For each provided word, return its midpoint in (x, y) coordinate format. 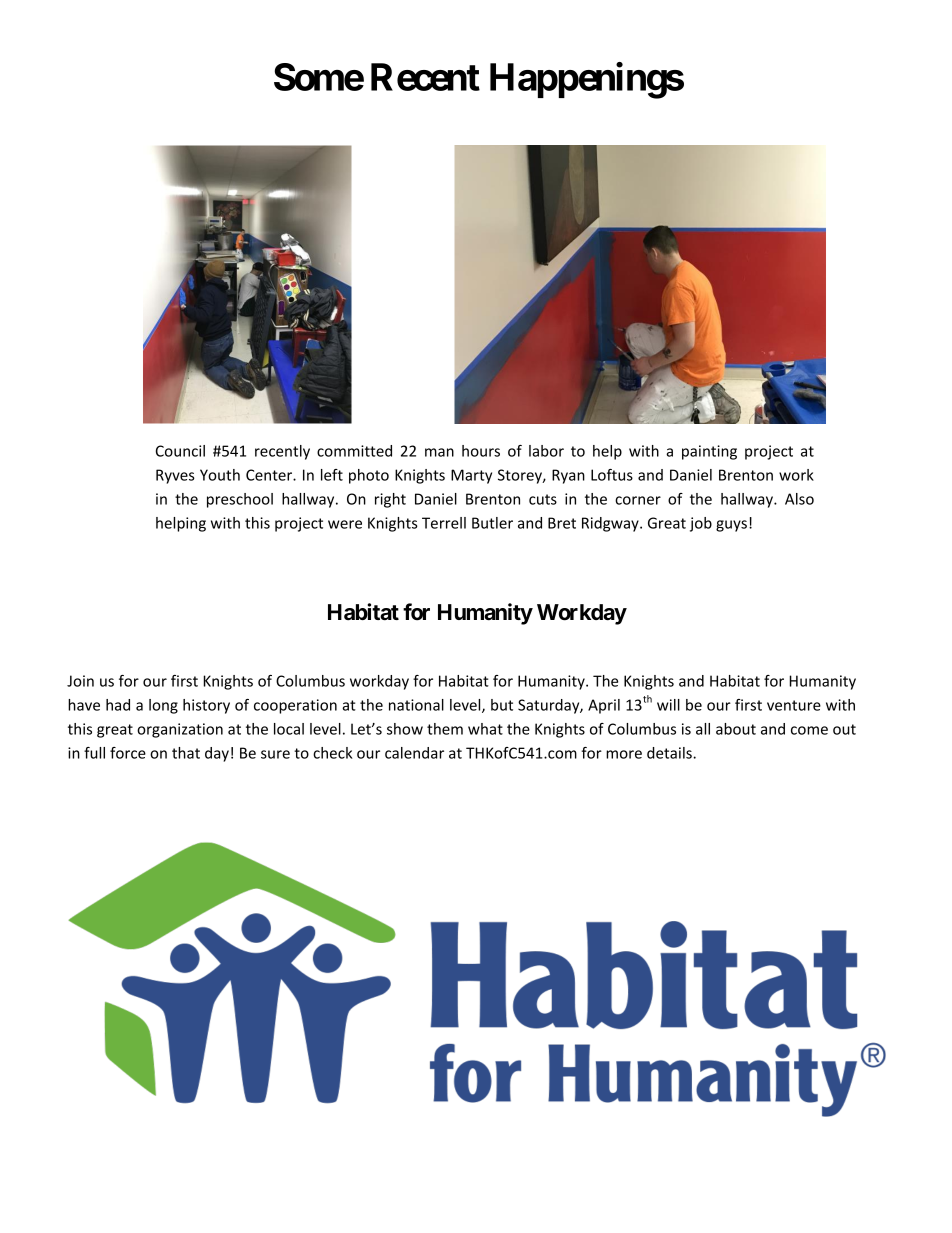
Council (180, 451)
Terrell (444, 523)
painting (709, 452)
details (670, 753)
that (186, 753)
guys (731, 526)
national (416, 705)
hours (481, 451)
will (668, 705)
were (345, 524)
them (445, 729)
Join (80, 681)
